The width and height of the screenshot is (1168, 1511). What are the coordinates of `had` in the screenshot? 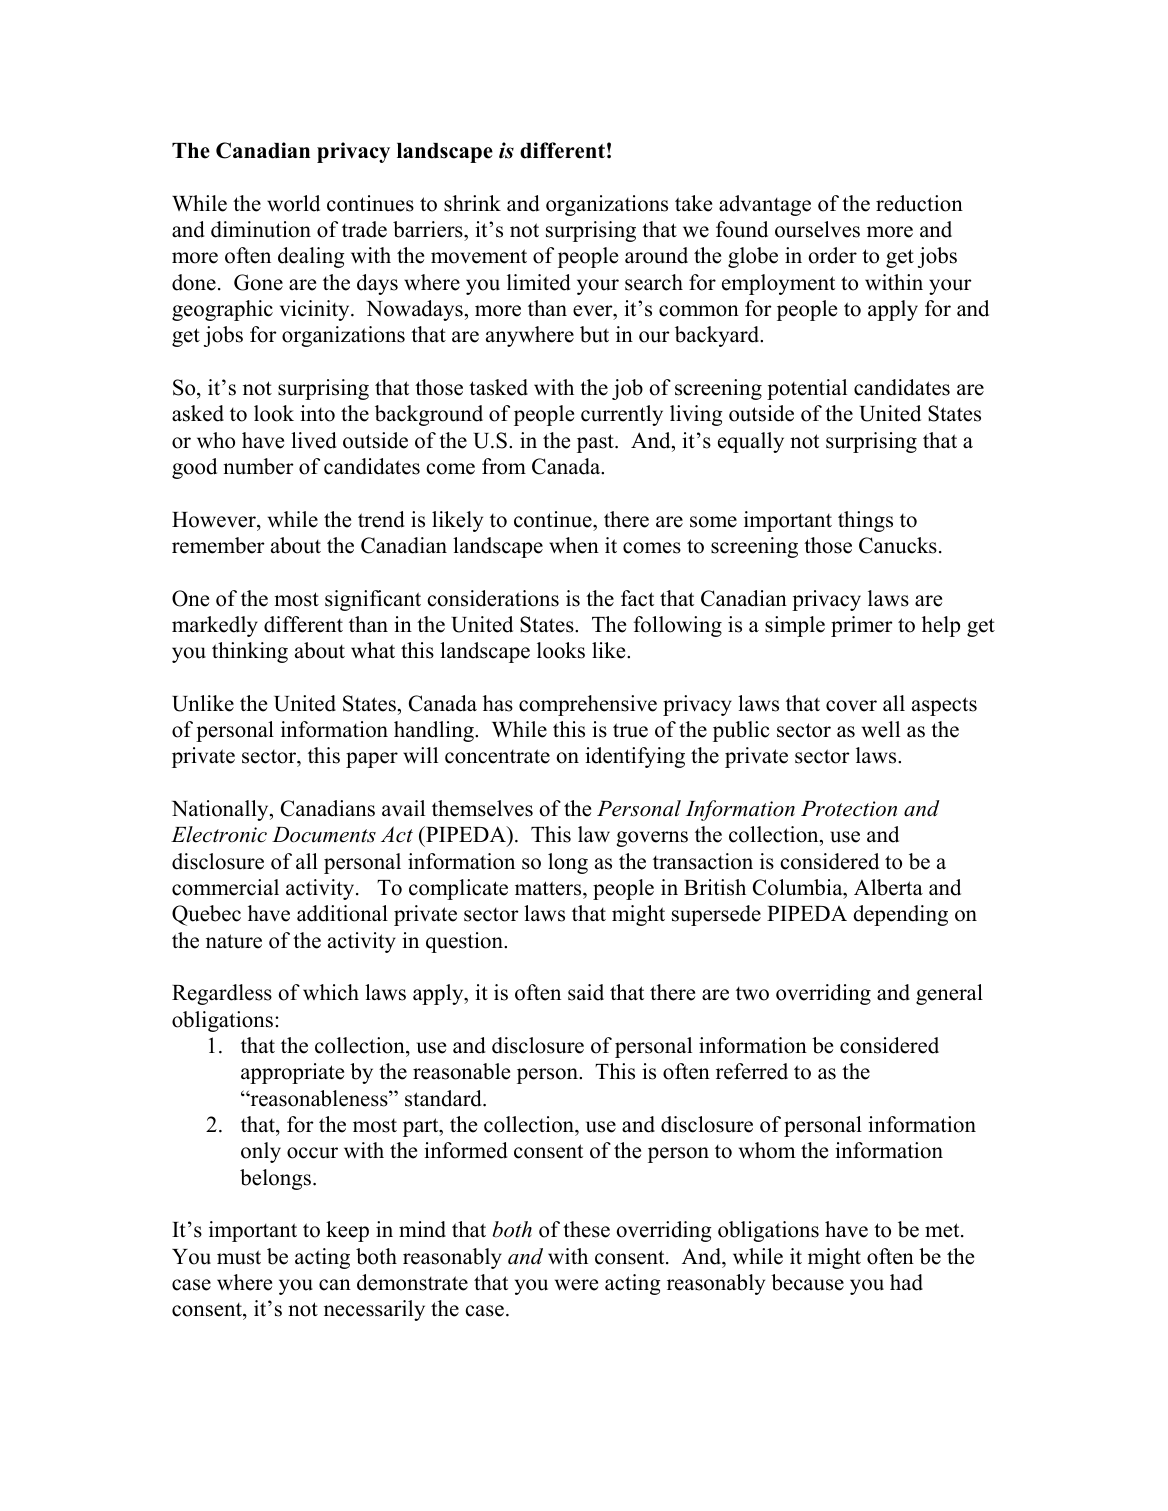 It's located at (906, 1282).
